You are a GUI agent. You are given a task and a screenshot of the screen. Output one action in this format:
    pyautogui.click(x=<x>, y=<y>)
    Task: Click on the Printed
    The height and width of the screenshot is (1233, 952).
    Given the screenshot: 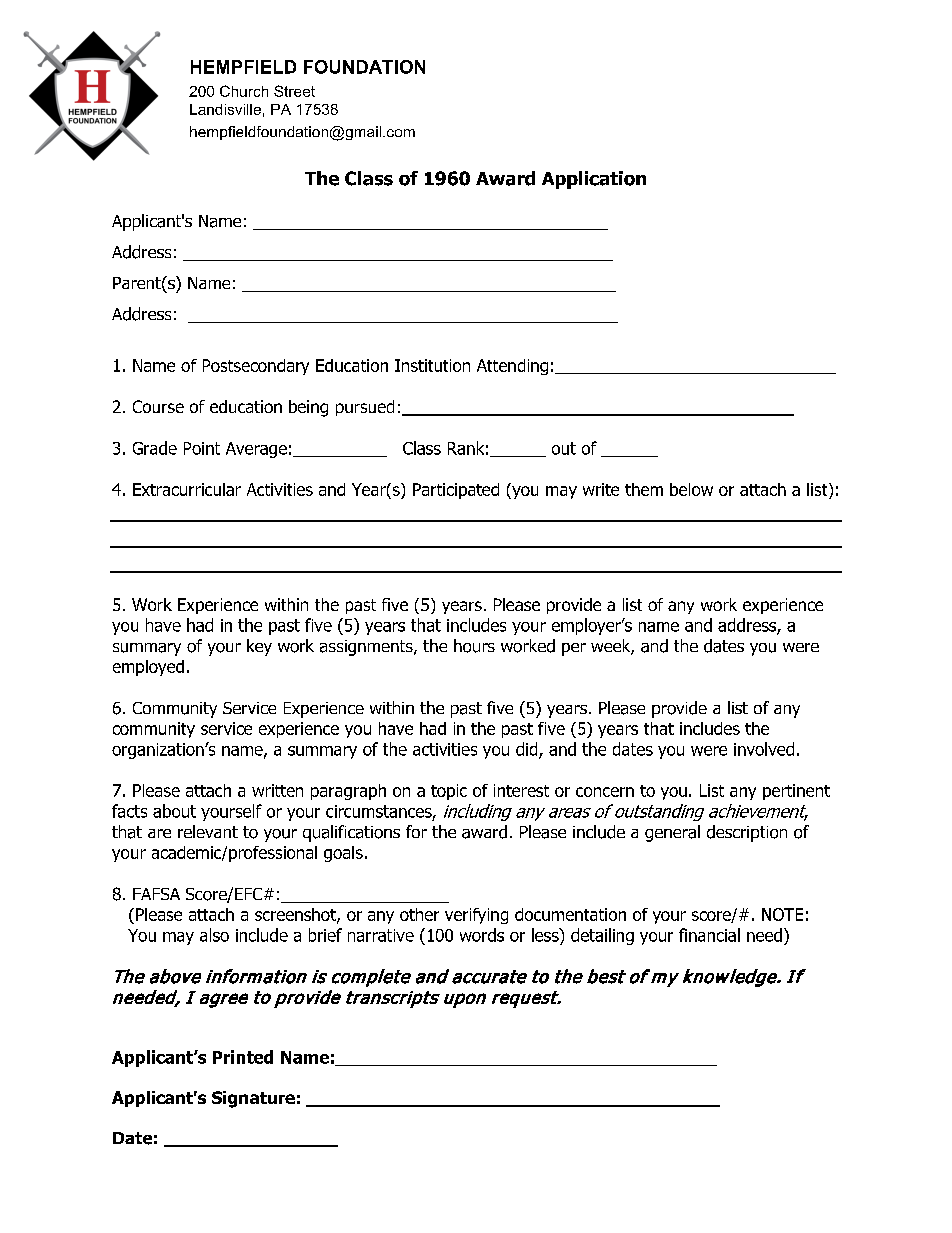 What is the action you would take?
    pyautogui.click(x=243, y=1057)
